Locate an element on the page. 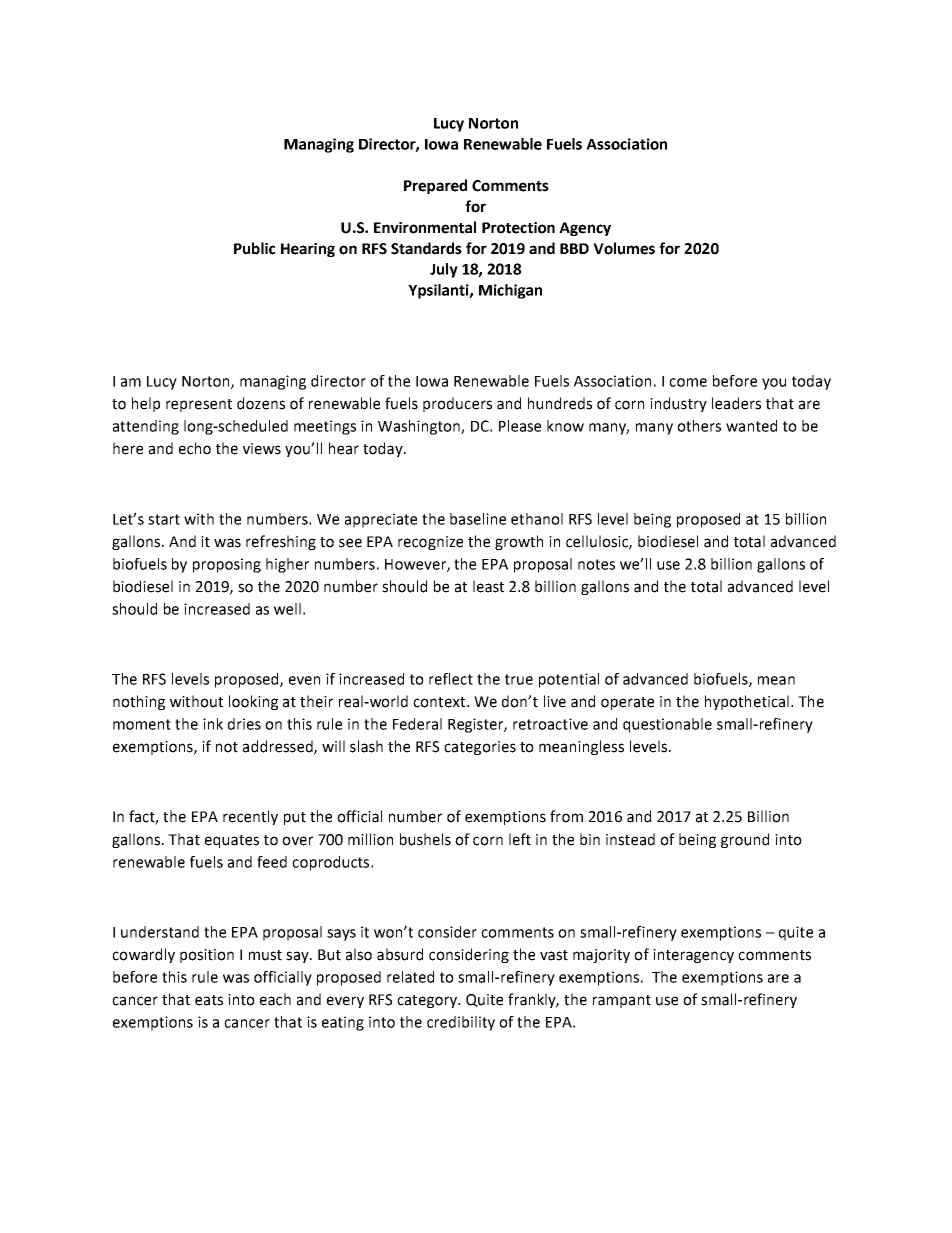 The height and width of the document is (1233, 952). Volumes is located at coordinates (624, 248).
